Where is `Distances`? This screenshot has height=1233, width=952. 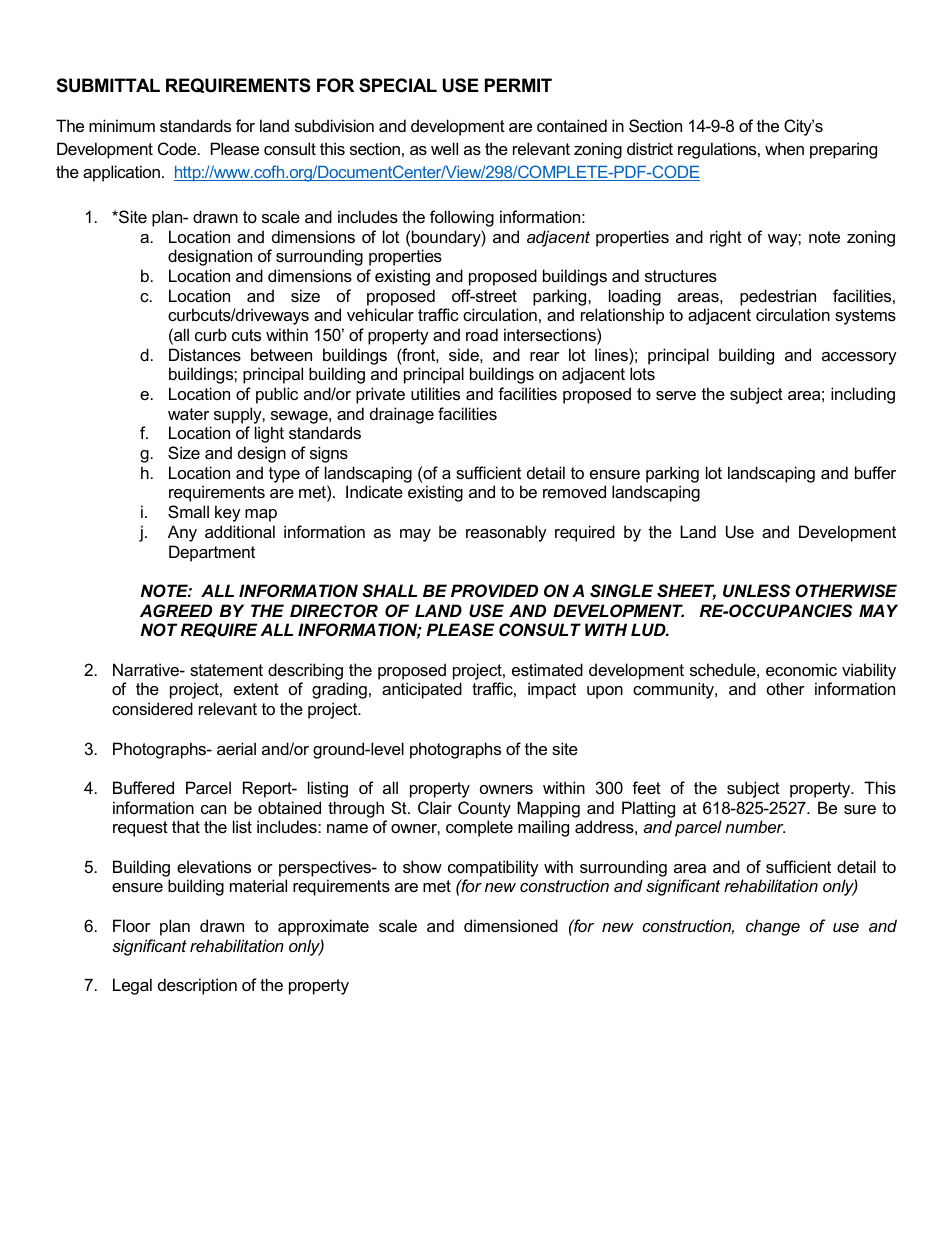
Distances is located at coordinates (205, 354).
